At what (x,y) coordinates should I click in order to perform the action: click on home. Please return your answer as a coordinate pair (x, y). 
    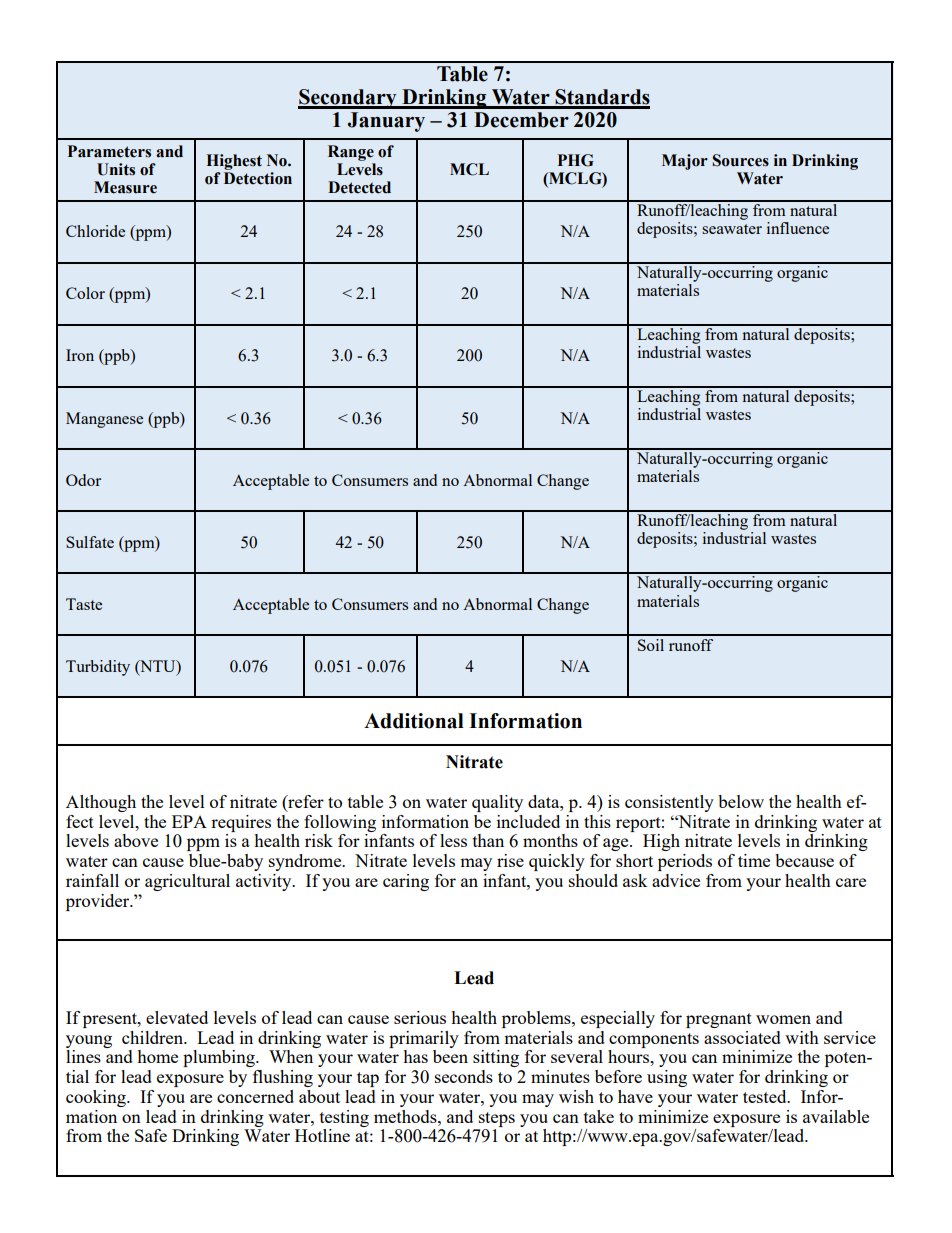
    Looking at the image, I should click on (157, 1056).
